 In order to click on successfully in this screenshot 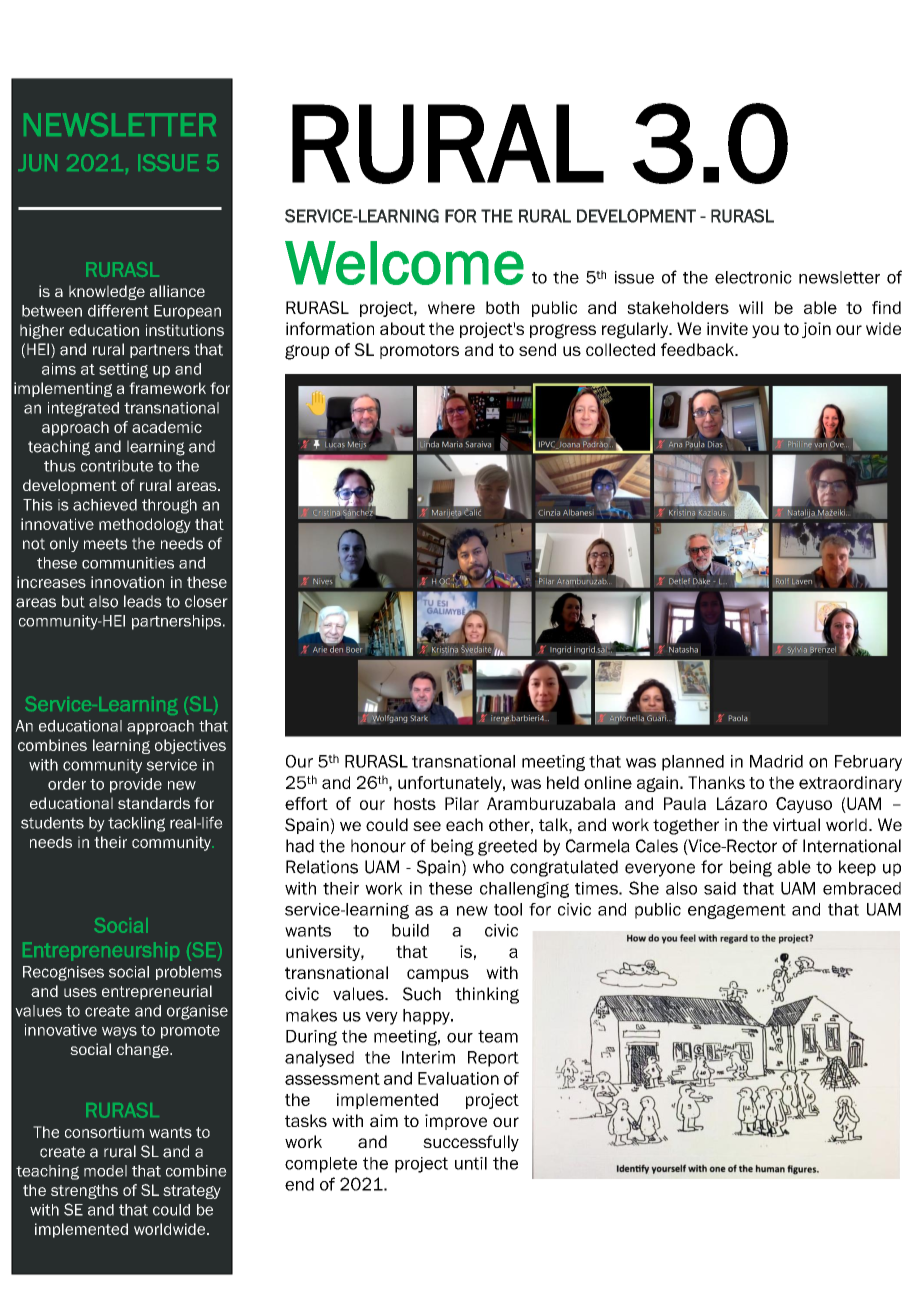, I will do `click(471, 1143)`.
